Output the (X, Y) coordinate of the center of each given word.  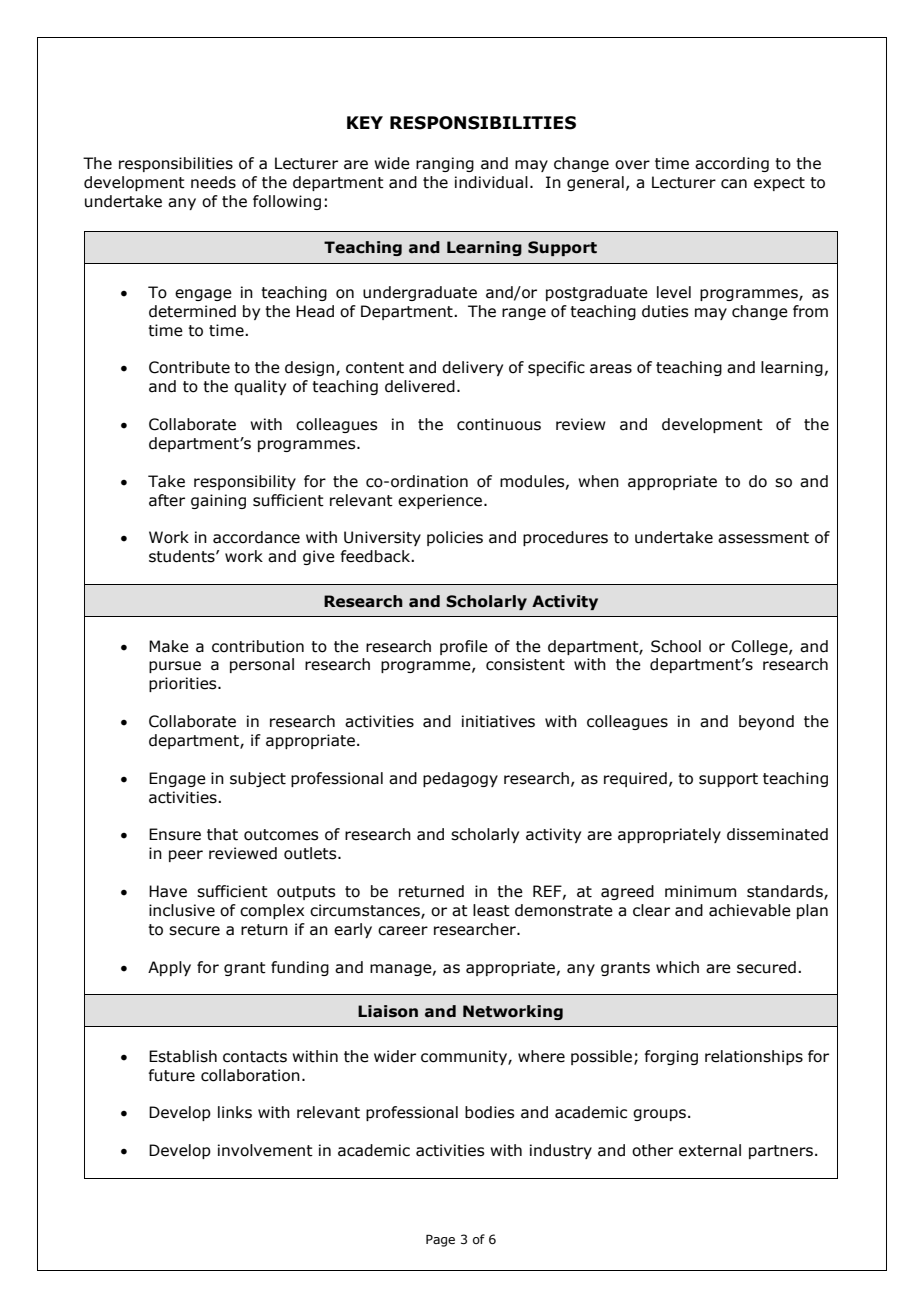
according (732, 164)
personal (262, 665)
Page (440, 1240)
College (760, 647)
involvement (265, 1150)
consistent (525, 664)
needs (213, 182)
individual (491, 182)
